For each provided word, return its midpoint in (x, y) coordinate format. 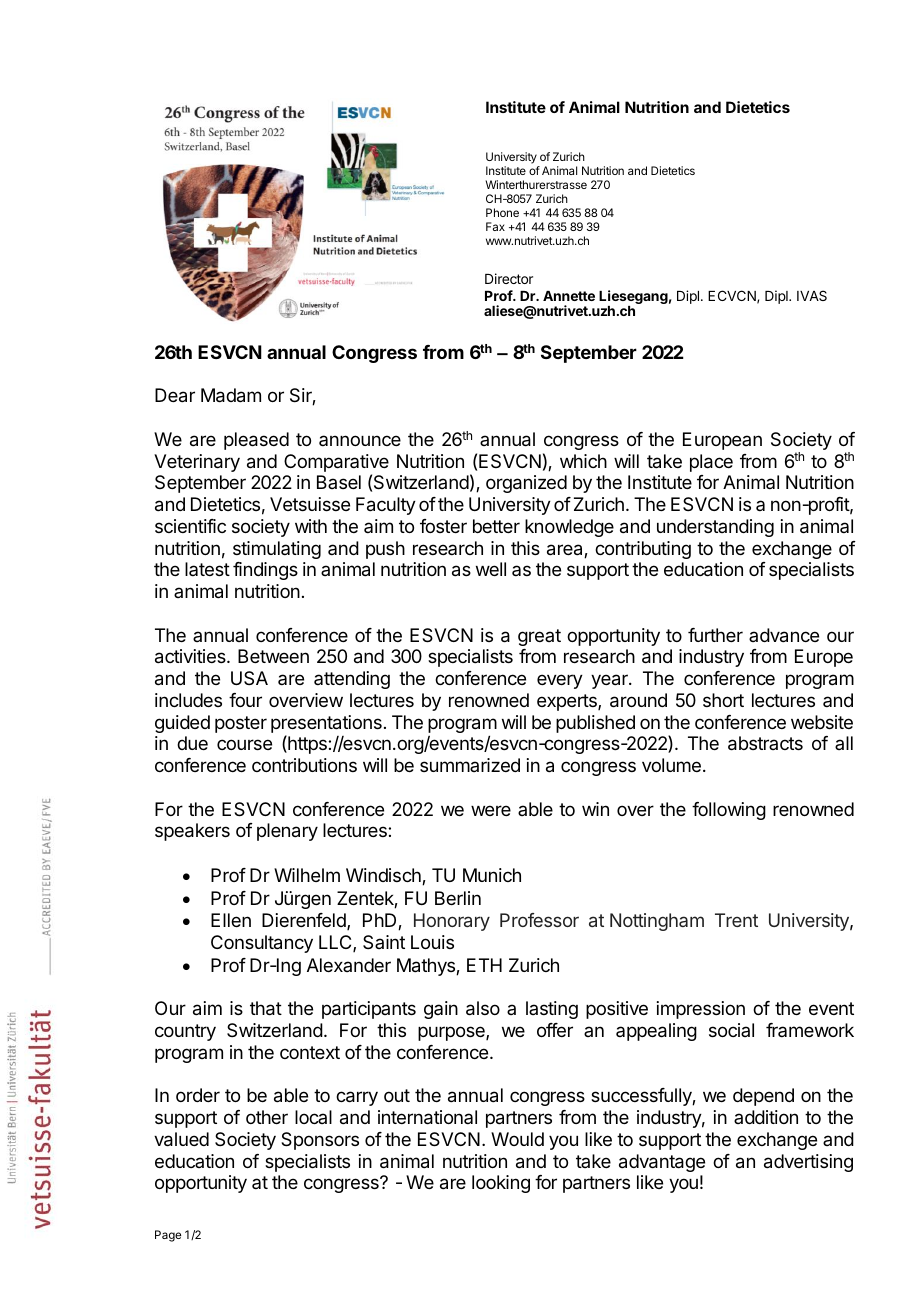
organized (526, 484)
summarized (470, 765)
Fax (495, 226)
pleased (256, 441)
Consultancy (262, 944)
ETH (484, 965)
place (711, 463)
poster (241, 724)
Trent (736, 920)
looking (501, 1184)
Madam (231, 395)
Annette (569, 296)
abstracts (765, 743)
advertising (808, 1163)
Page (168, 1236)
